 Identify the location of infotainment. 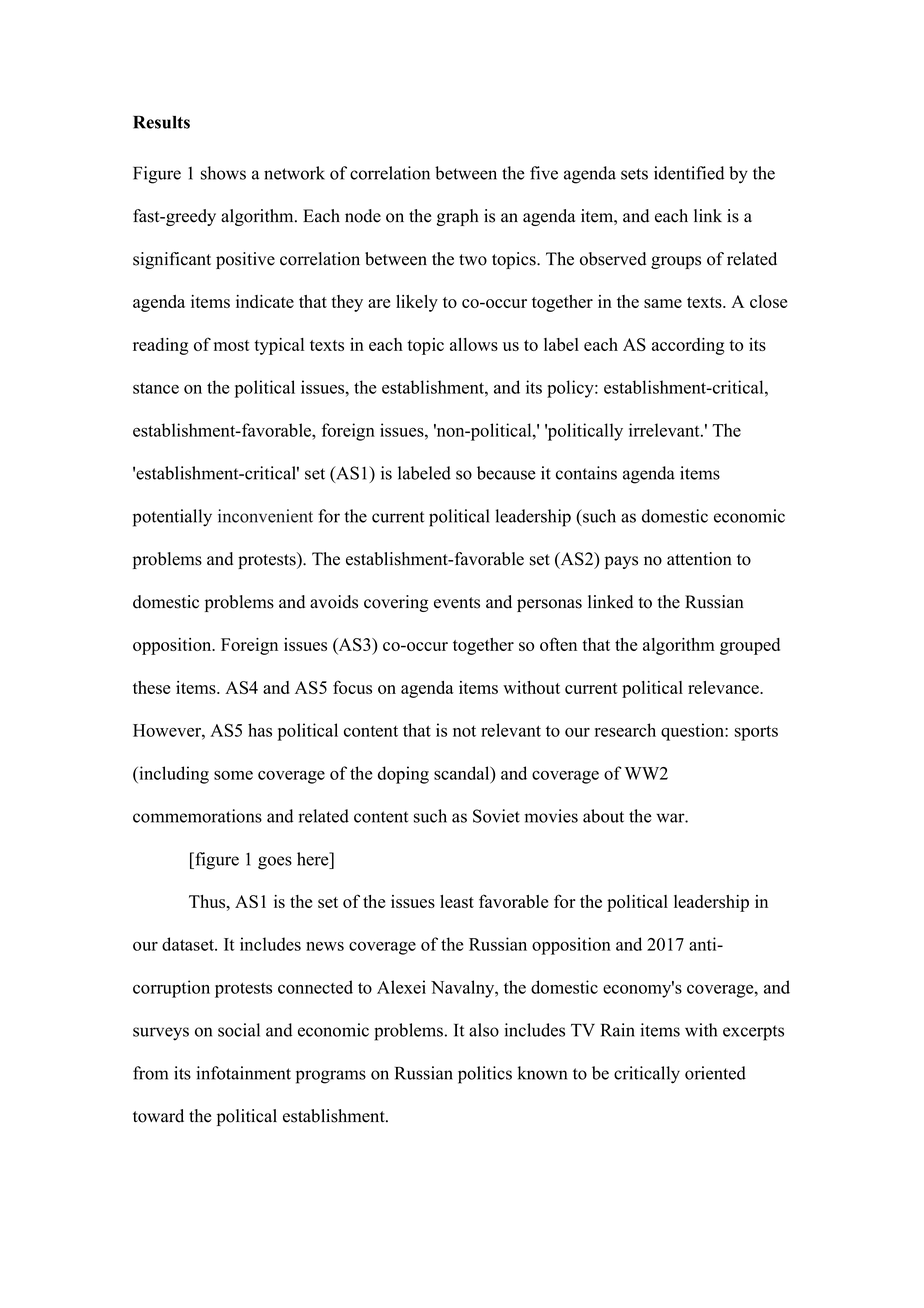
(243, 1073).
